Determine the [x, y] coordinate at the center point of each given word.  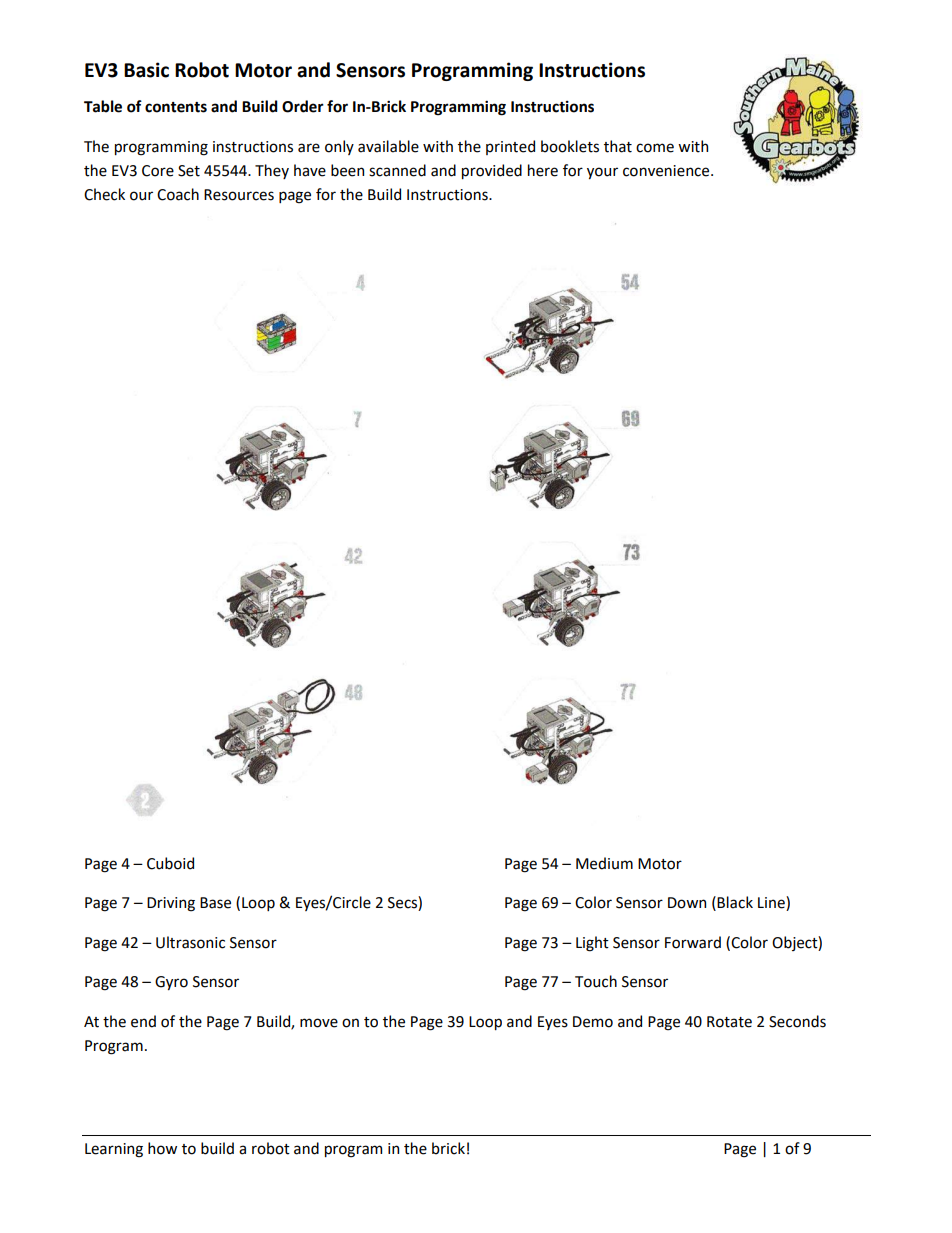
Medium [604, 863]
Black [735, 902]
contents [176, 107]
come [655, 148]
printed [510, 147]
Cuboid [170, 863]
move [319, 1023]
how [162, 1148]
